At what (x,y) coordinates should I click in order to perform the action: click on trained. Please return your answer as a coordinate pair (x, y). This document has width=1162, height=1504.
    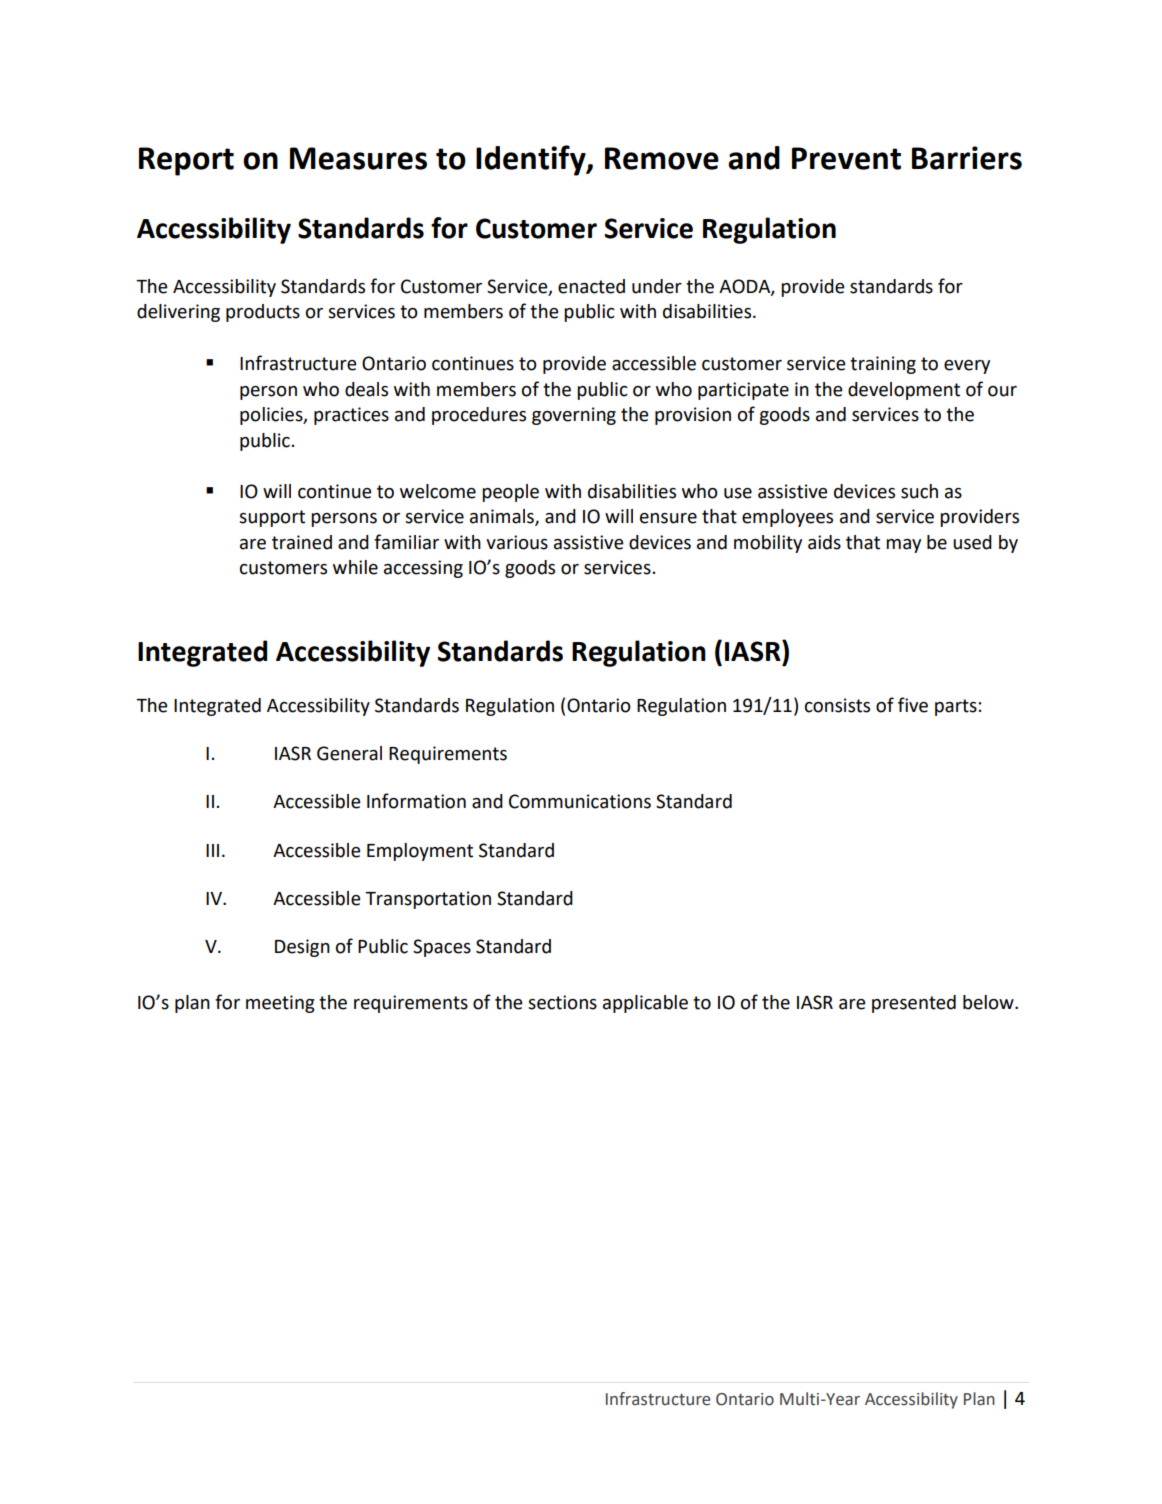
    Looking at the image, I should click on (302, 542).
